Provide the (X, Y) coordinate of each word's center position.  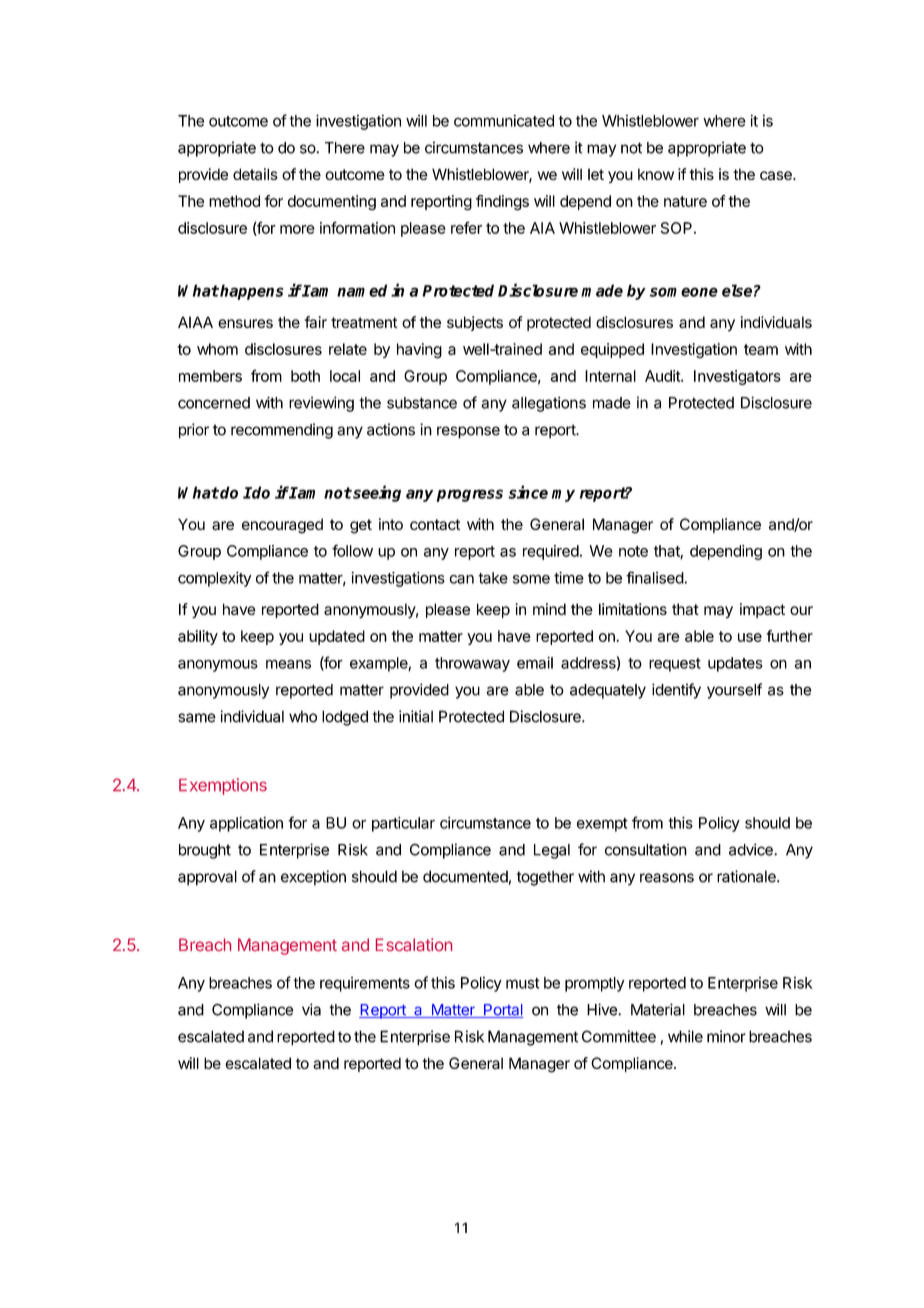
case (777, 176)
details (255, 174)
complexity (214, 579)
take (493, 578)
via (311, 1009)
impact (762, 610)
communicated (504, 120)
